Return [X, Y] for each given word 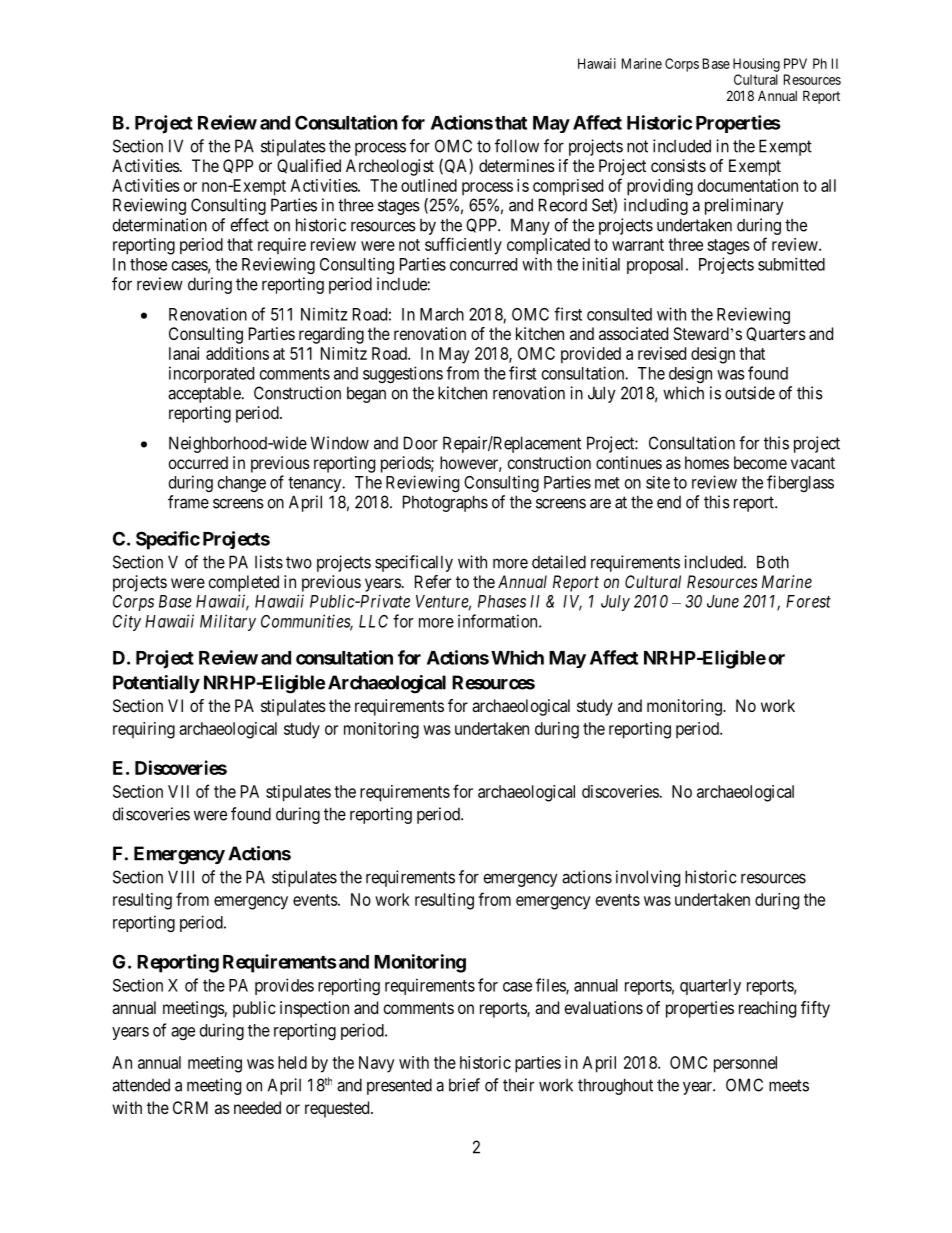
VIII [181, 877]
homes [707, 462]
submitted [791, 264]
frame [188, 502]
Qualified [309, 166]
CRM [190, 1107]
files [551, 986]
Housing [756, 65]
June [723, 601]
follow [517, 146]
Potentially [156, 684]
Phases [502, 601]
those [148, 264]
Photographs [445, 503]
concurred [483, 264]
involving [648, 878]
